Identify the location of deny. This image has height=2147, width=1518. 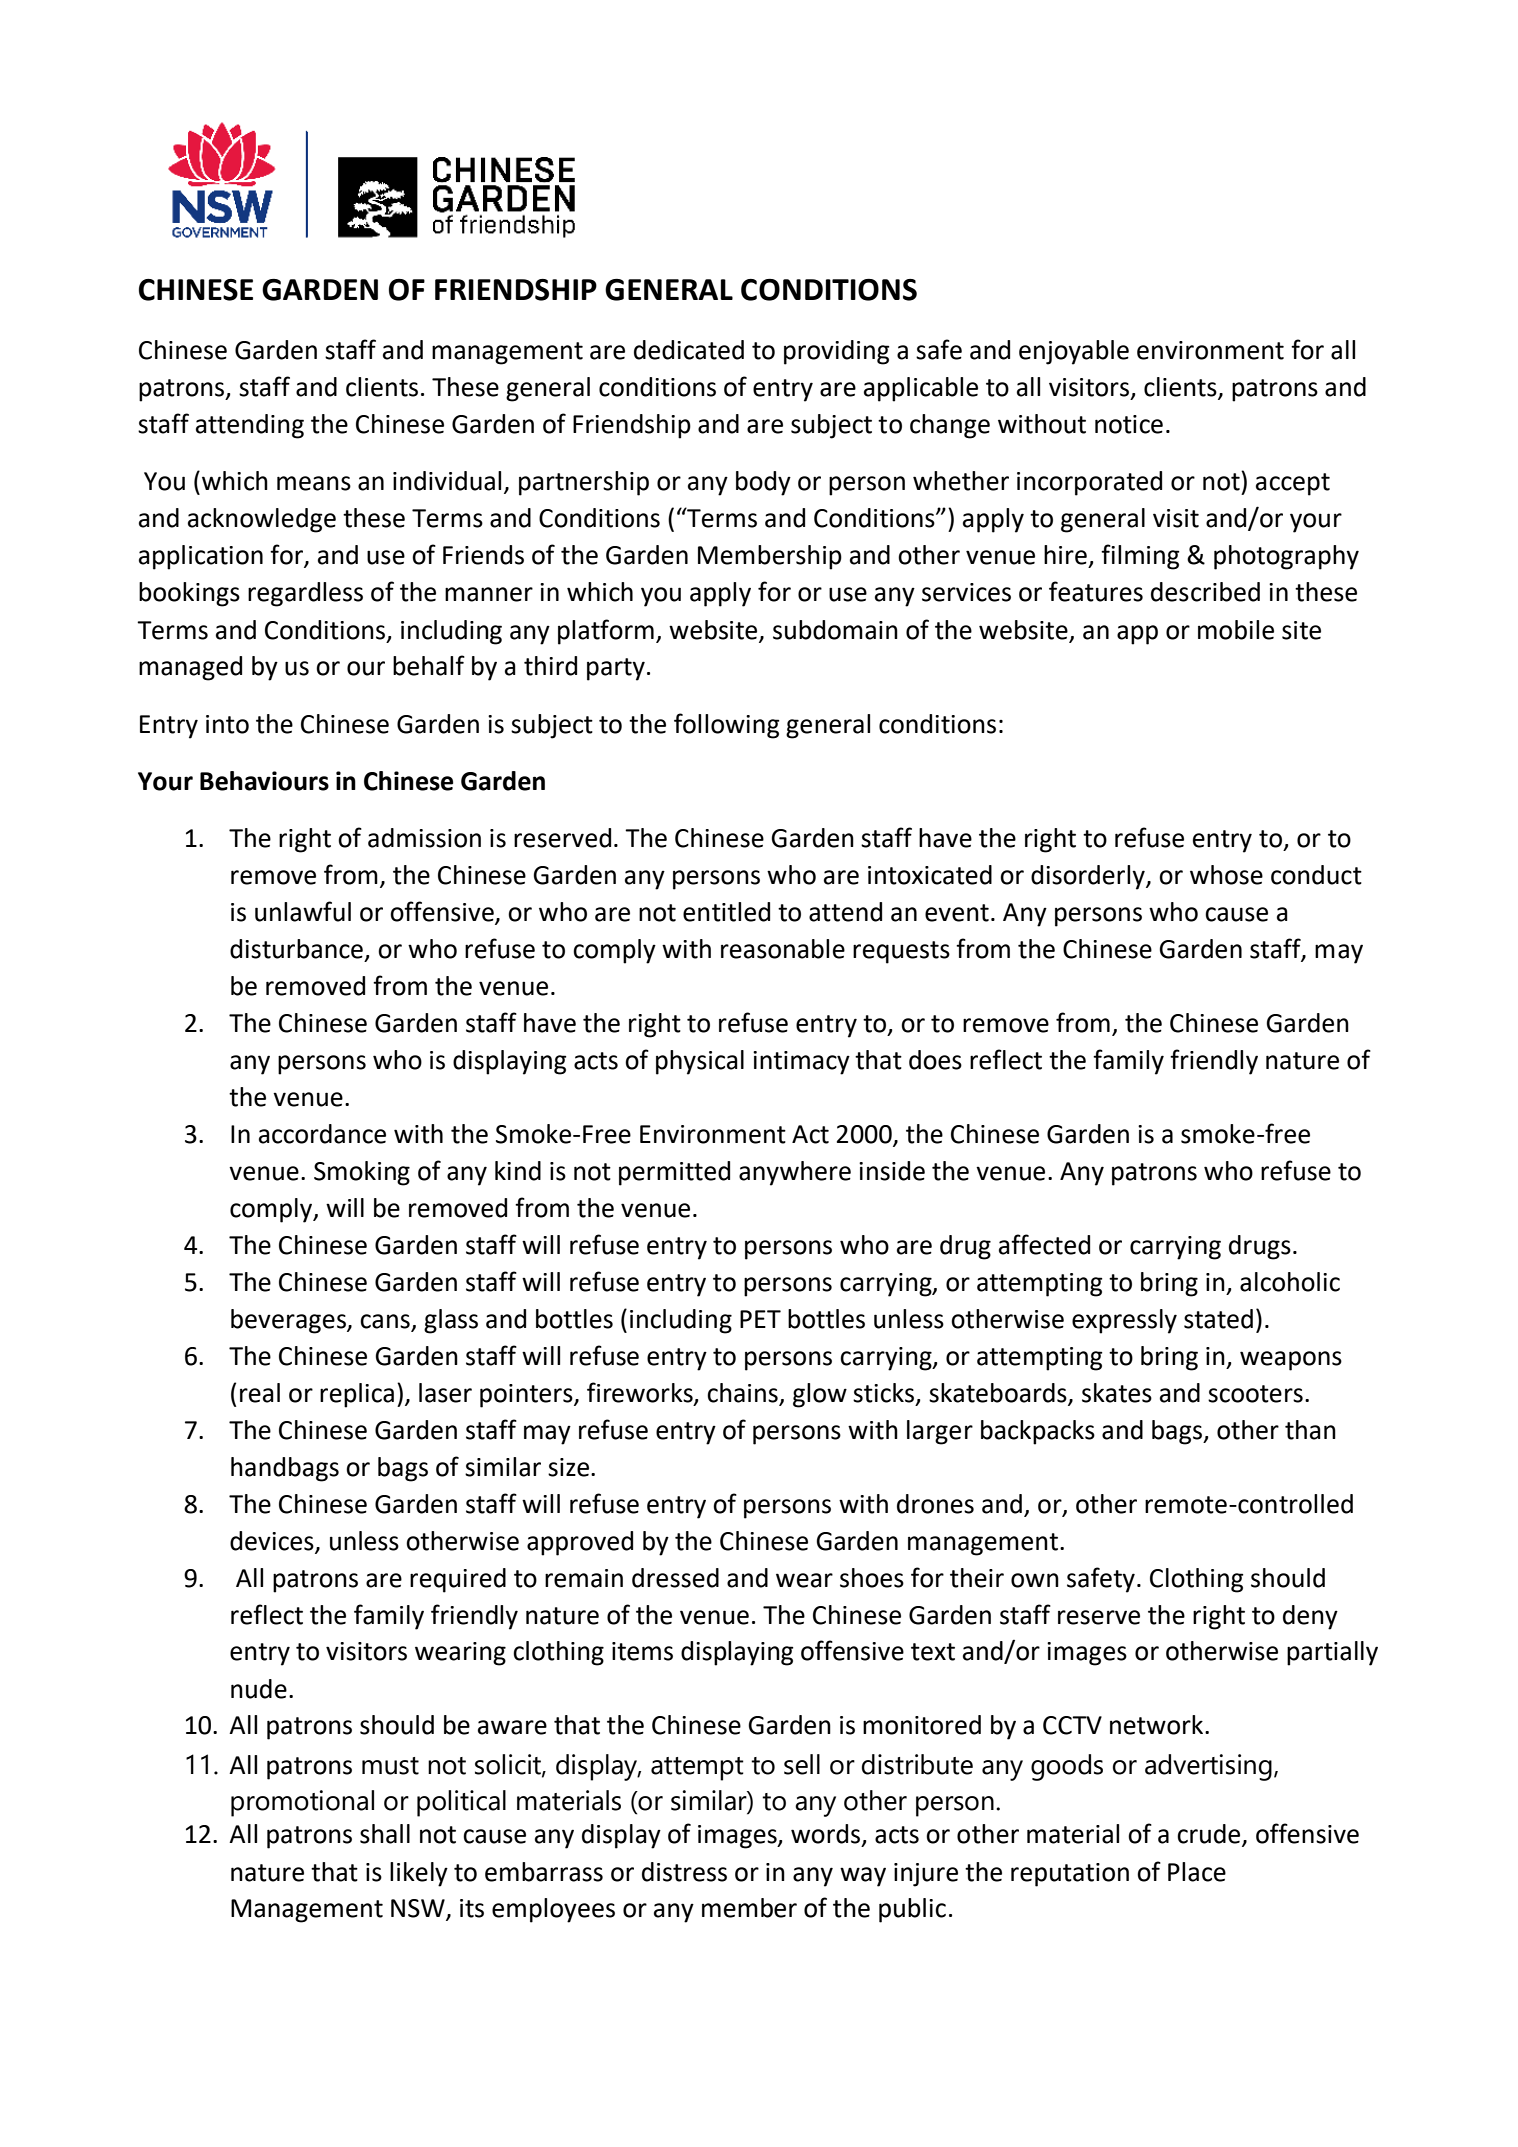
(1310, 1617).
